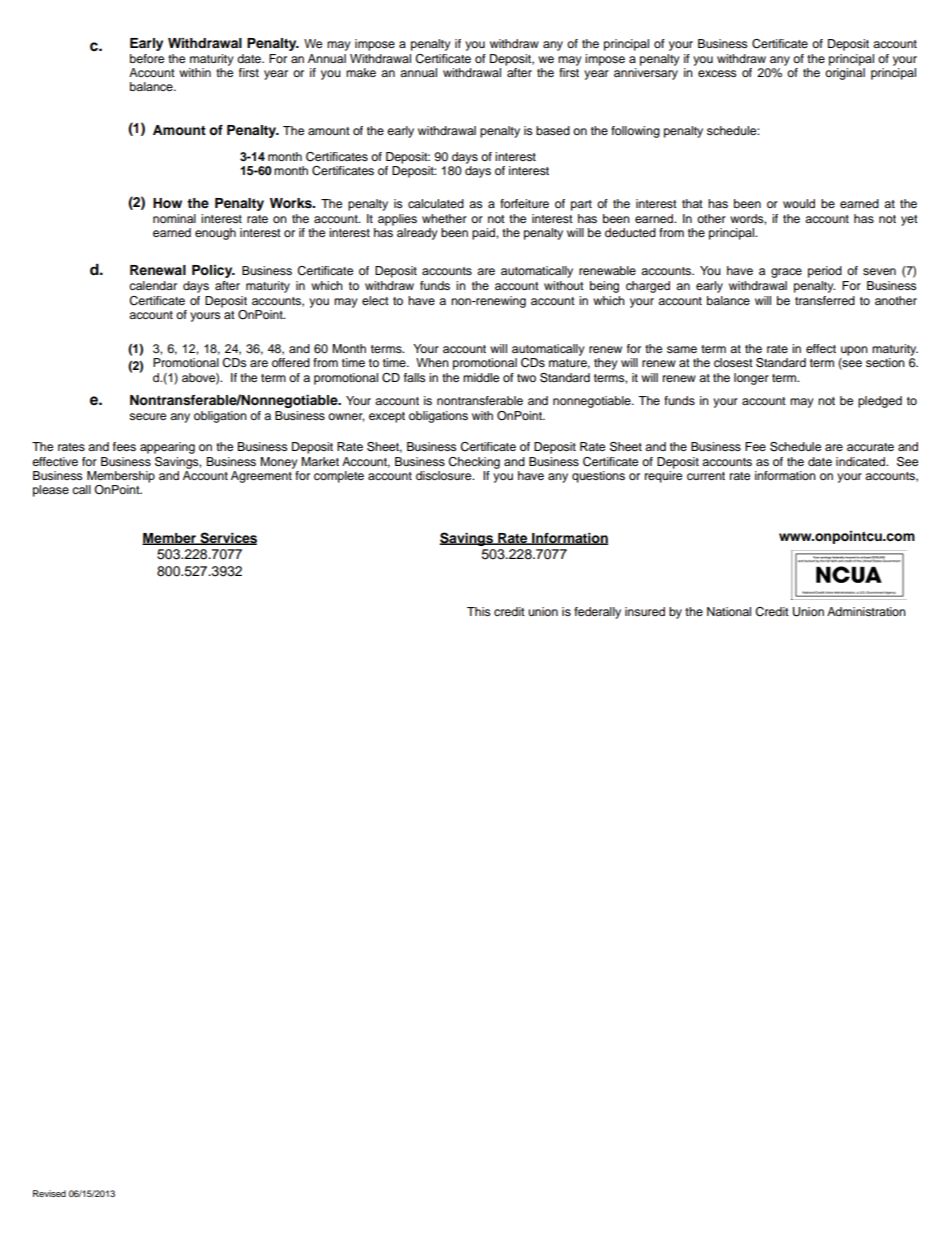  I want to click on This, so click(478, 611).
